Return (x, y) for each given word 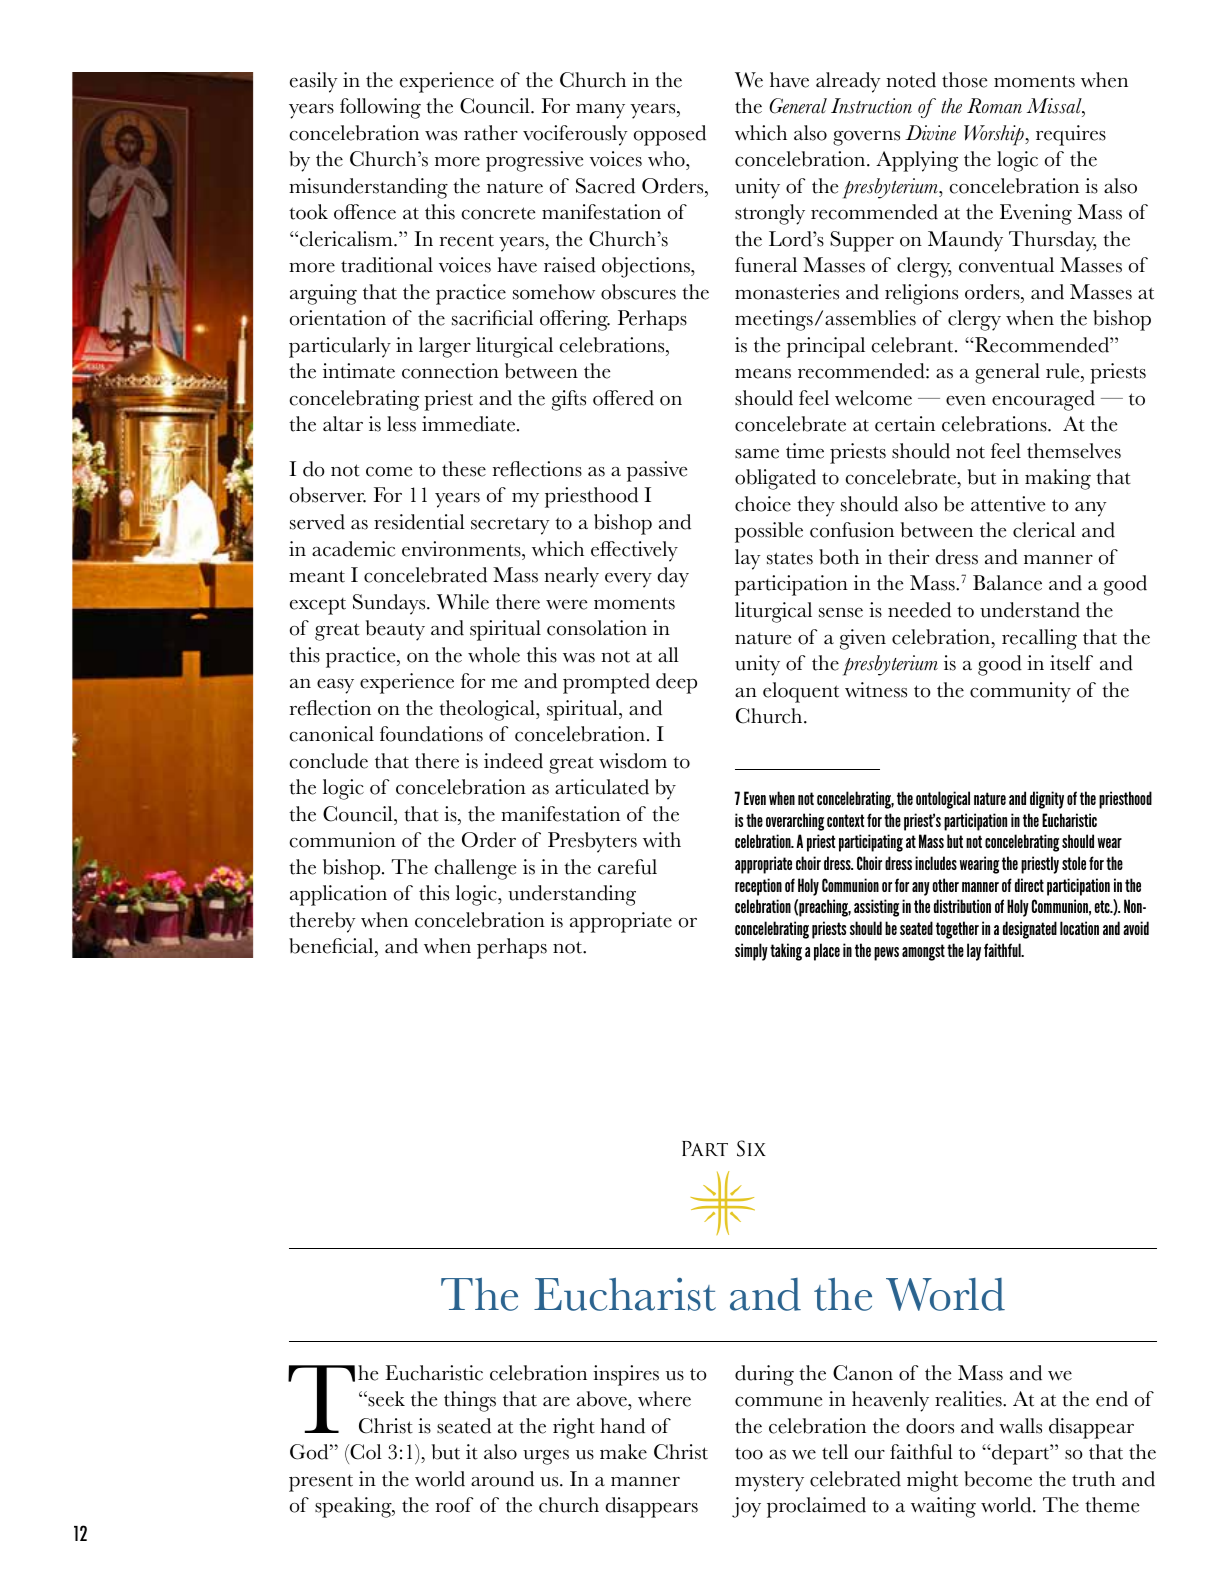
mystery (769, 1483)
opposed (670, 135)
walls (1020, 1426)
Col (365, 1453)
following (380, 108)
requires (1071, 135)
